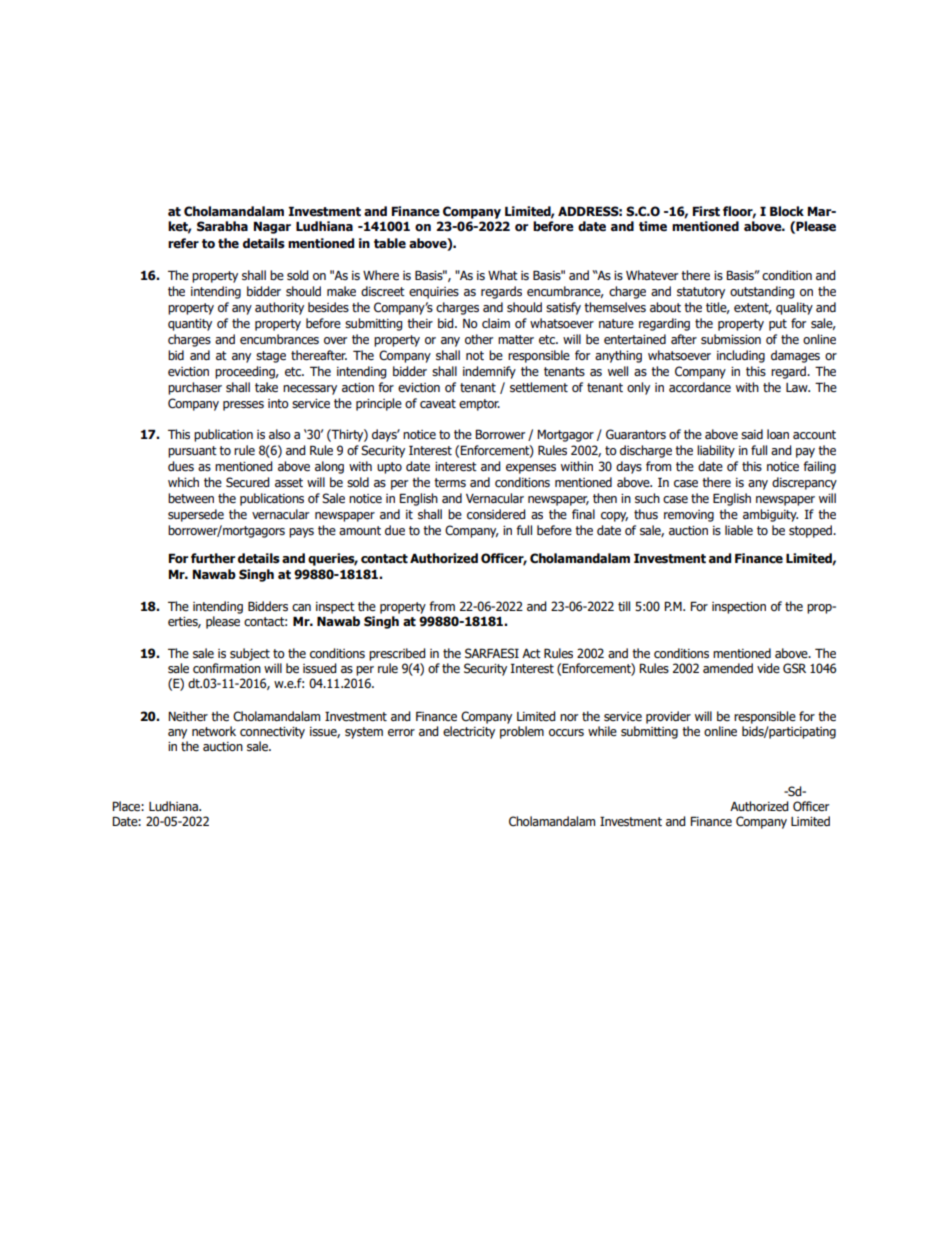 The height and width of the document is (1233, 952). What do you see at coordinates (700, 387) in the document?
I see `accordance` at bounding box center [700, 387].
